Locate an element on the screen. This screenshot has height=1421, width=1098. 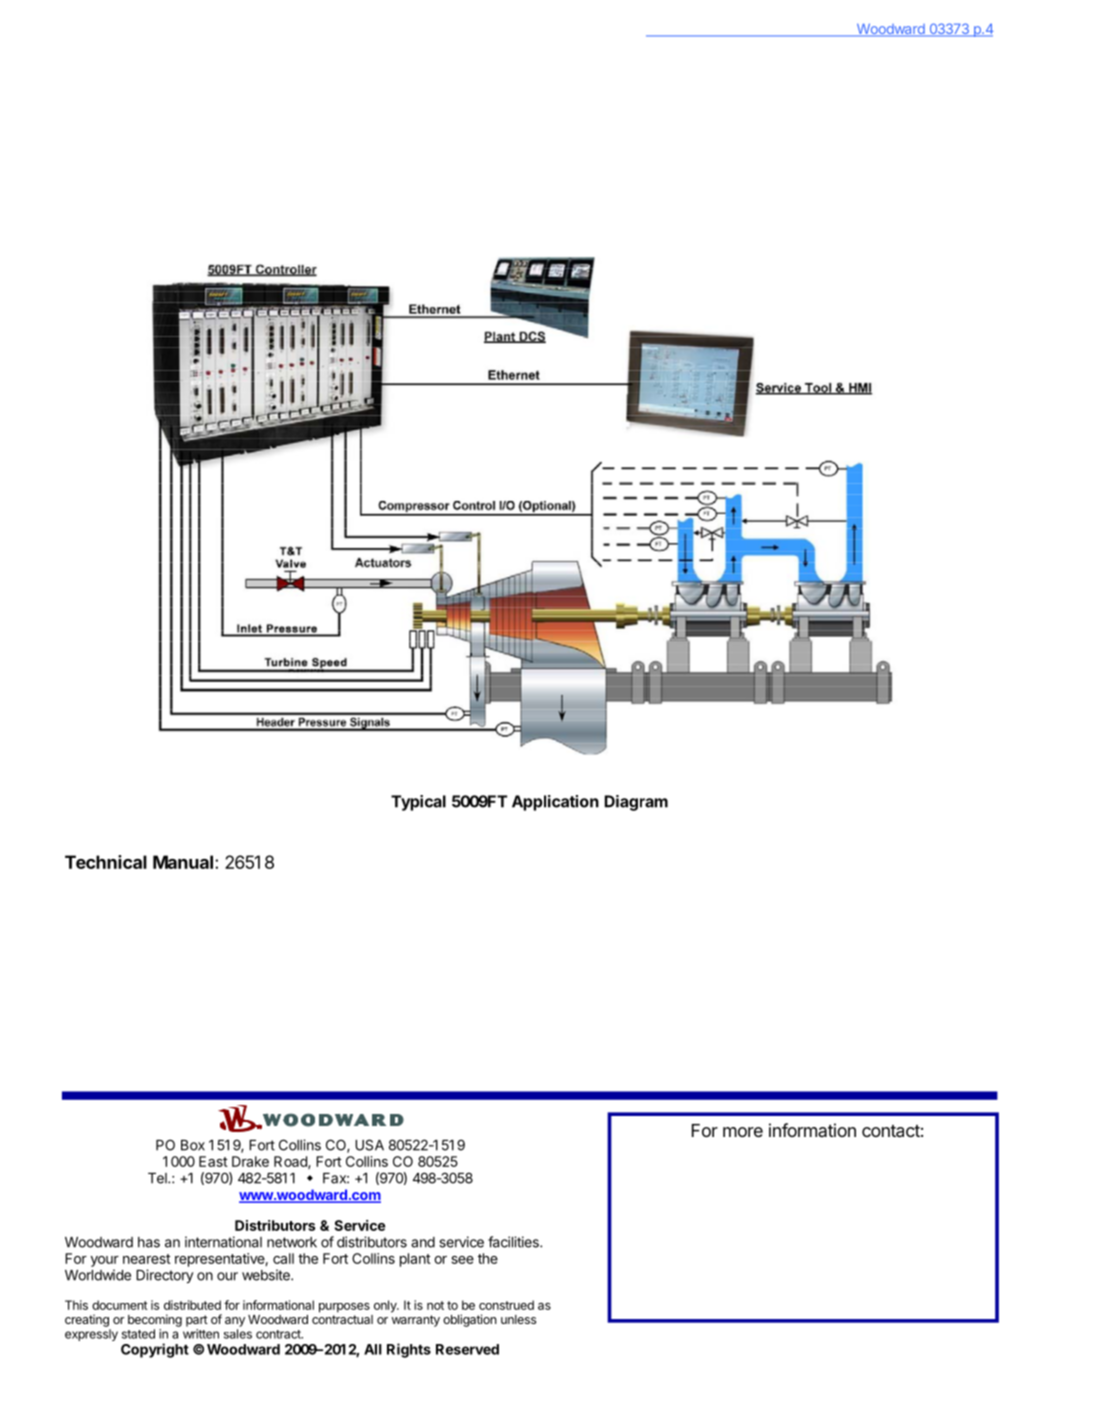
see is located at coordinates (462, 1260).
